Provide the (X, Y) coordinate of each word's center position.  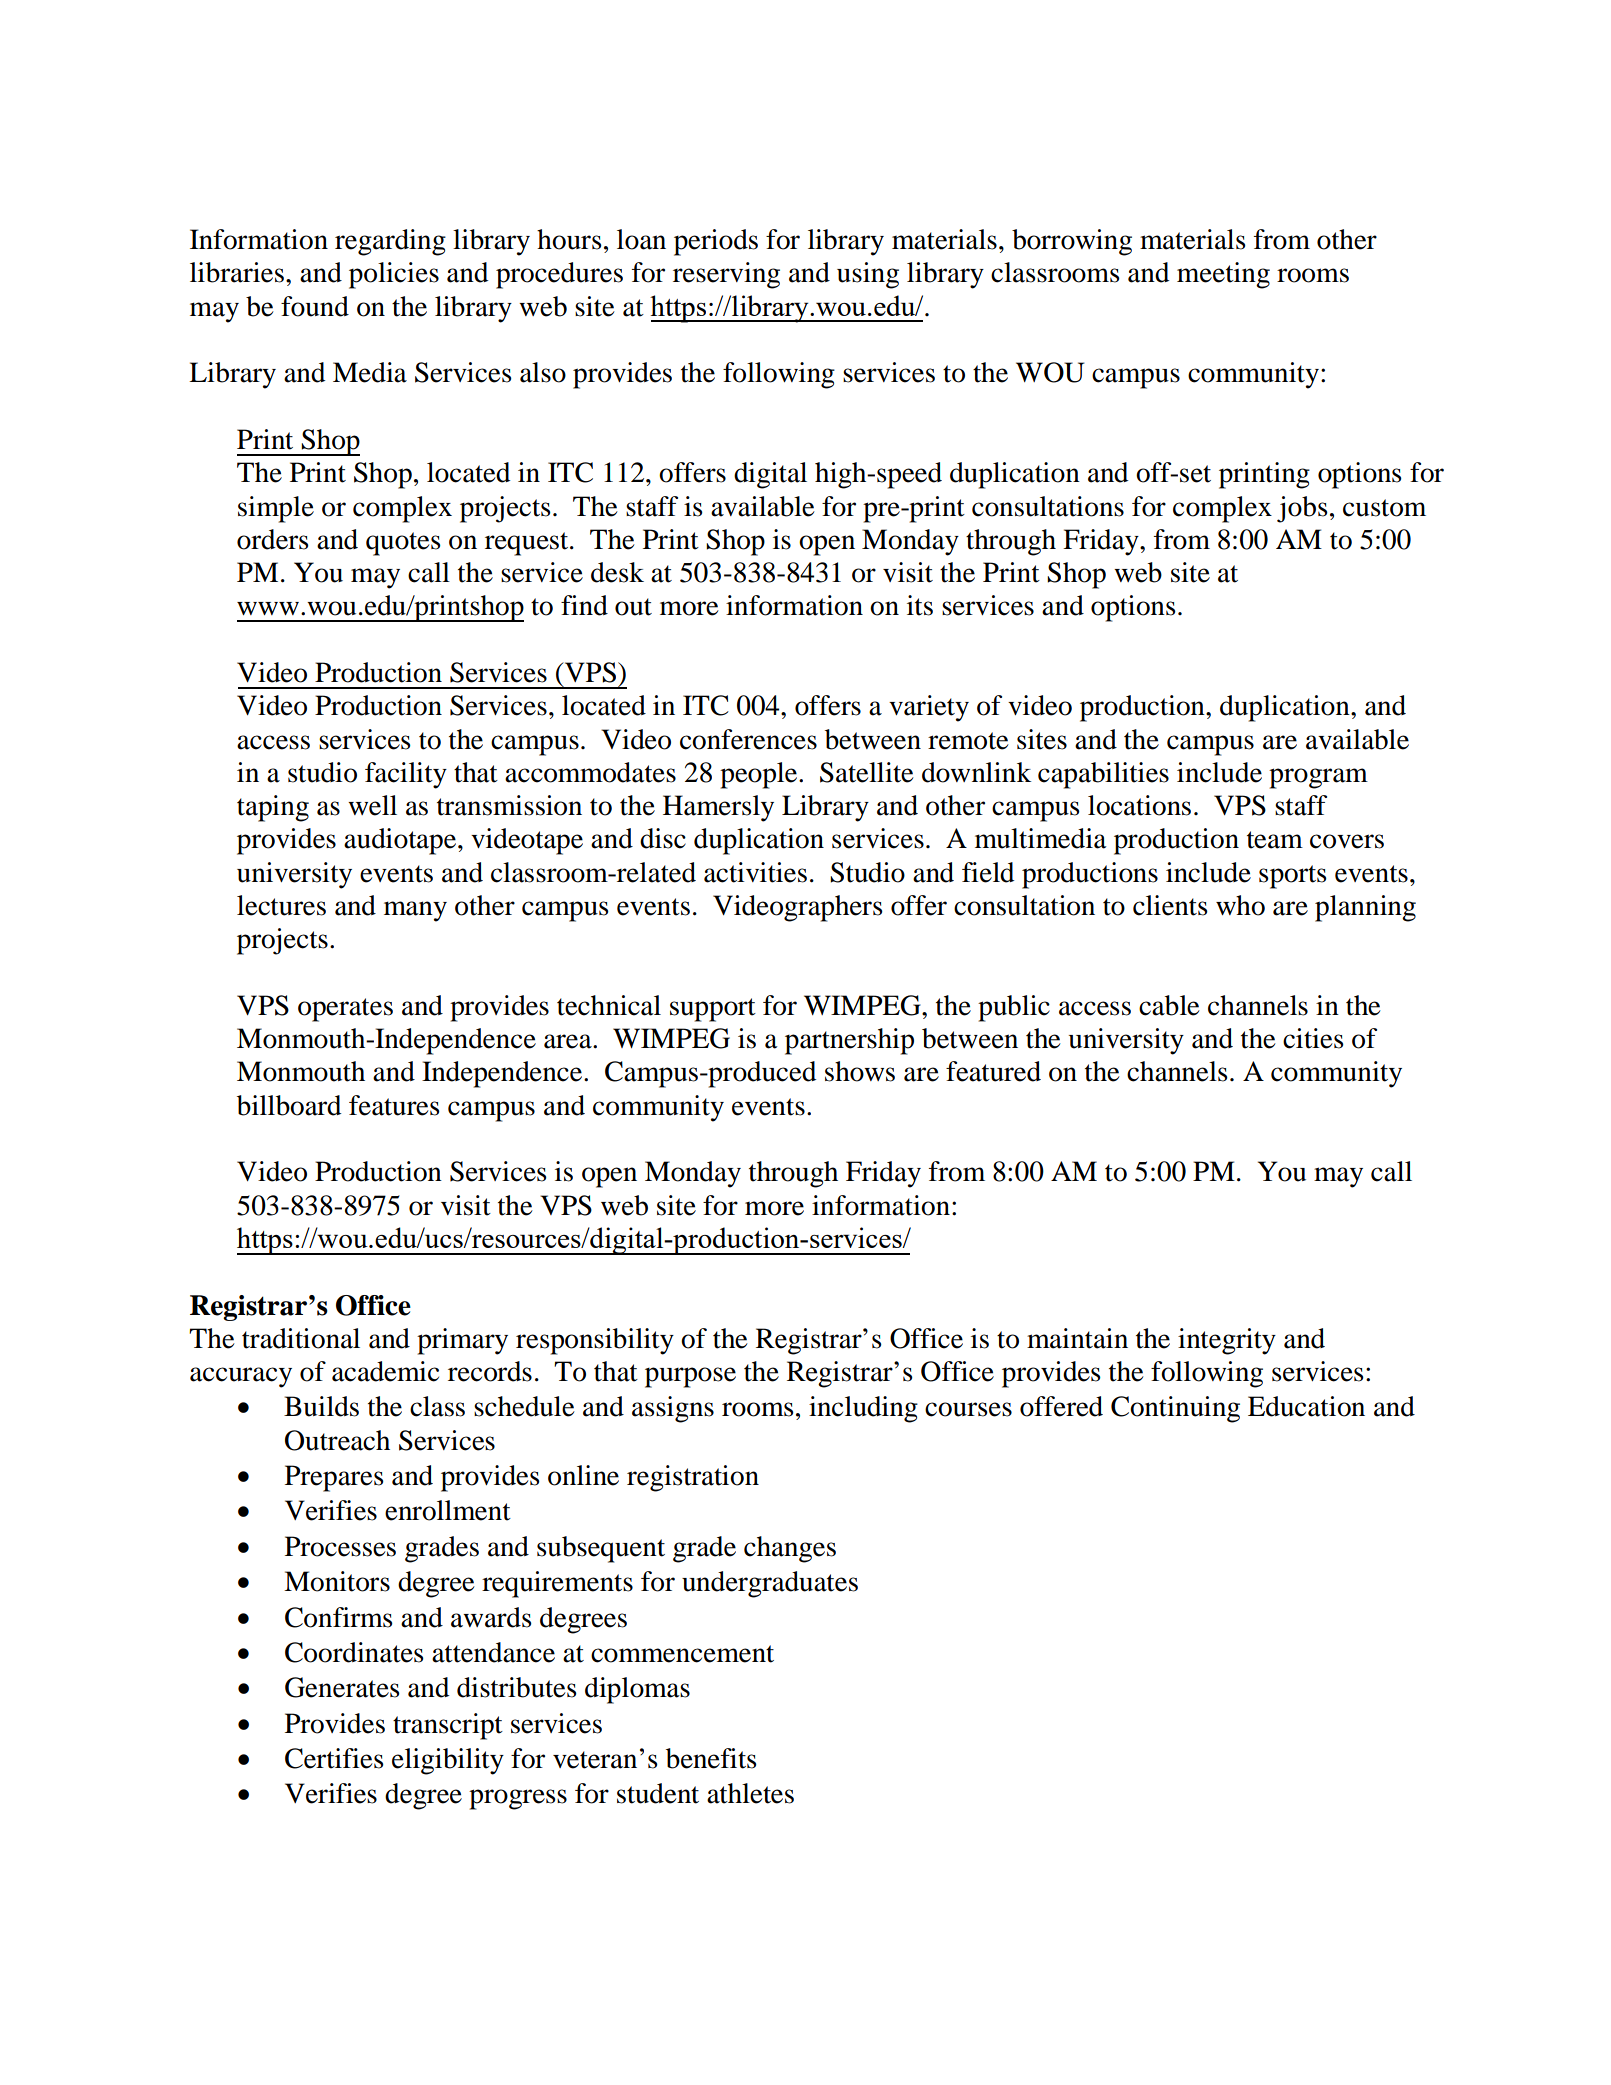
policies (394, 275)
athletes (750, 1793)
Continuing (1175, 1409)
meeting (1223, 275)
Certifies (334, 1758)
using (868, 275)
